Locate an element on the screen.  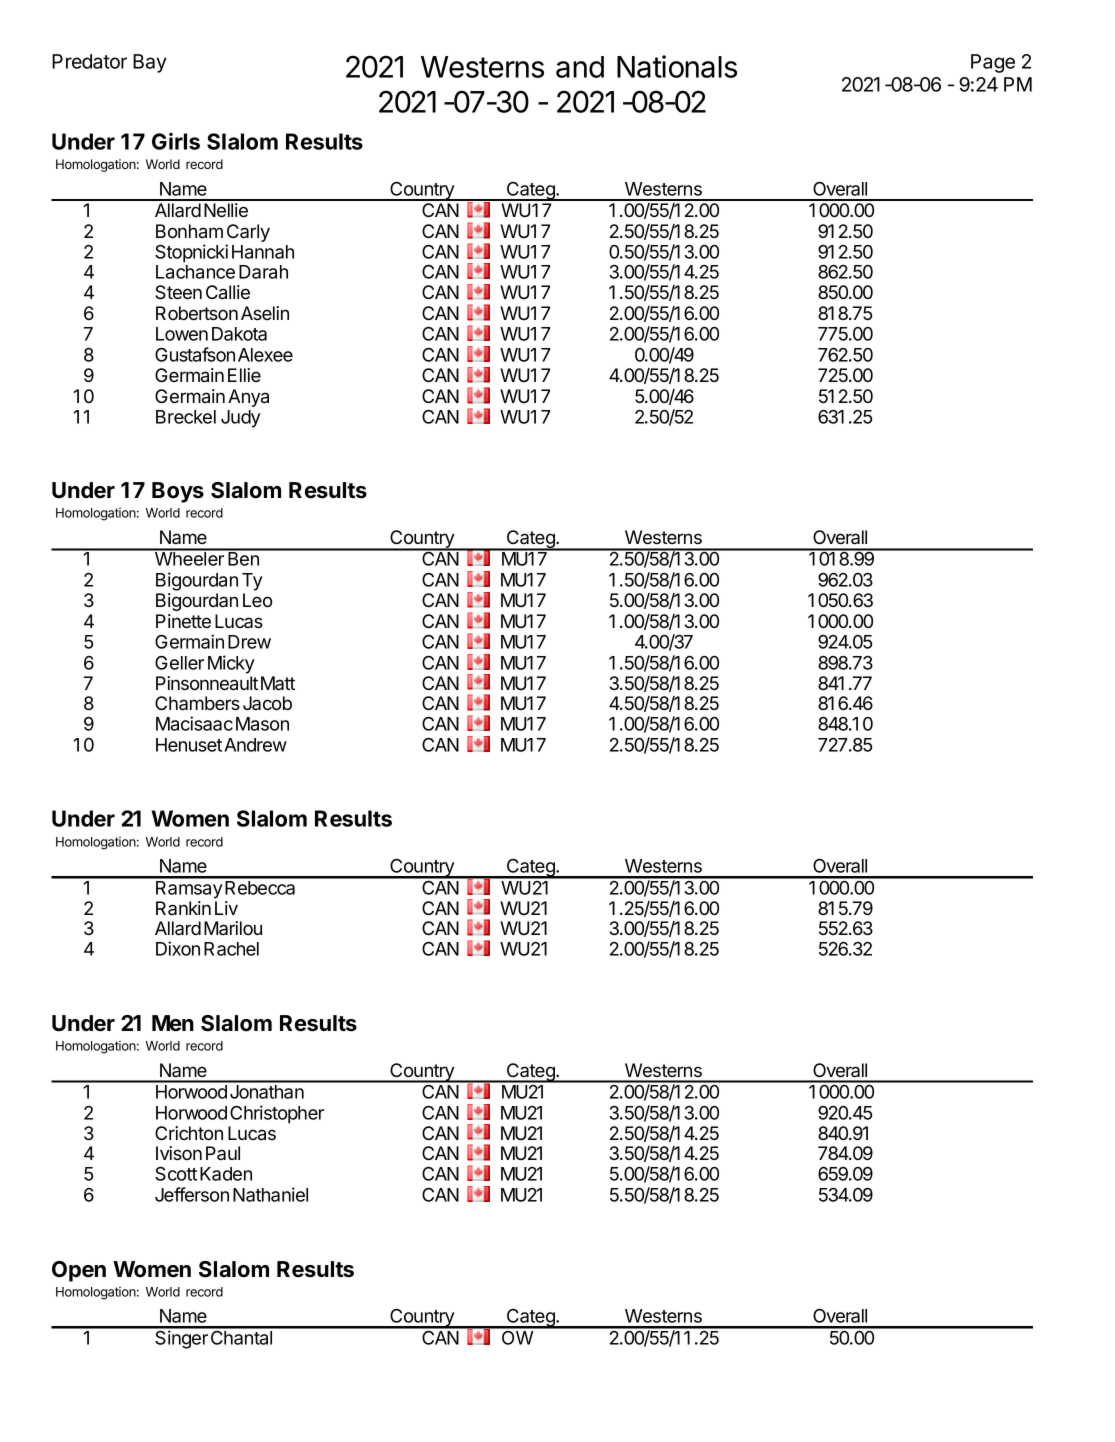
Jefferson is located at coordinates (192, 1194).
